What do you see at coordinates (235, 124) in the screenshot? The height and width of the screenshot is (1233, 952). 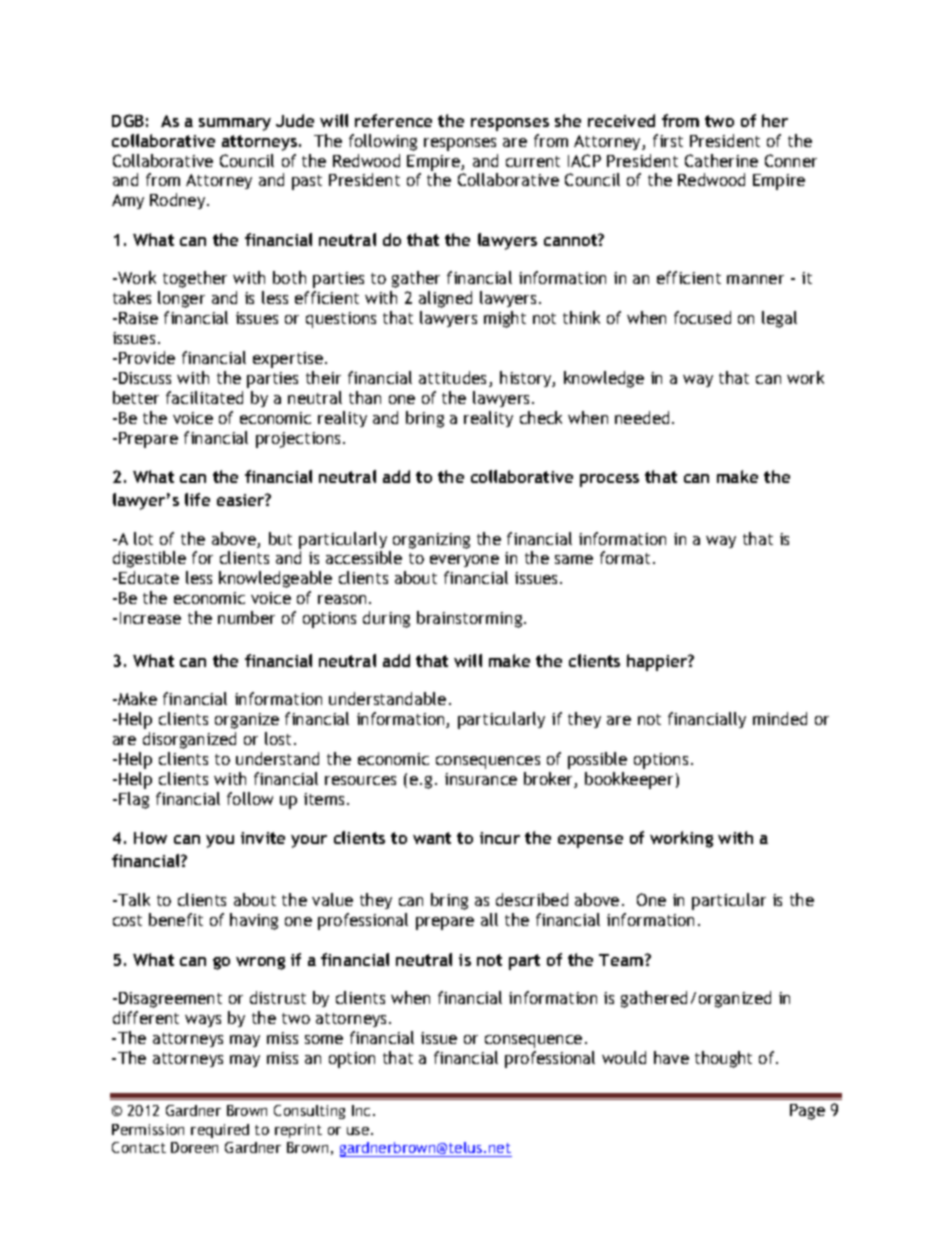 I see `summary` at bounding box center [235, 124].
